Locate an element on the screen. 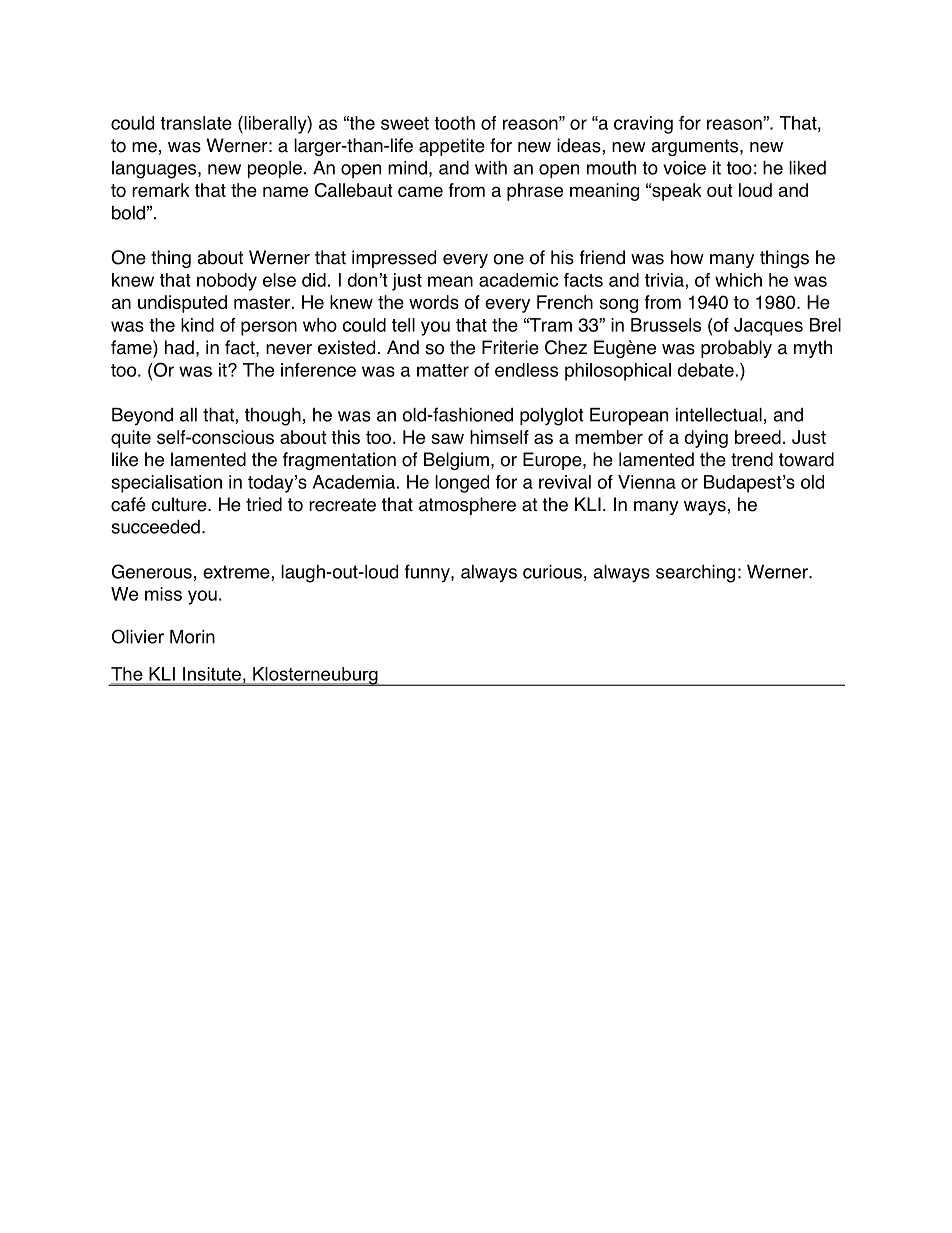 The image size is (952, 1233). Morin is located at coordinates (192, 637).
